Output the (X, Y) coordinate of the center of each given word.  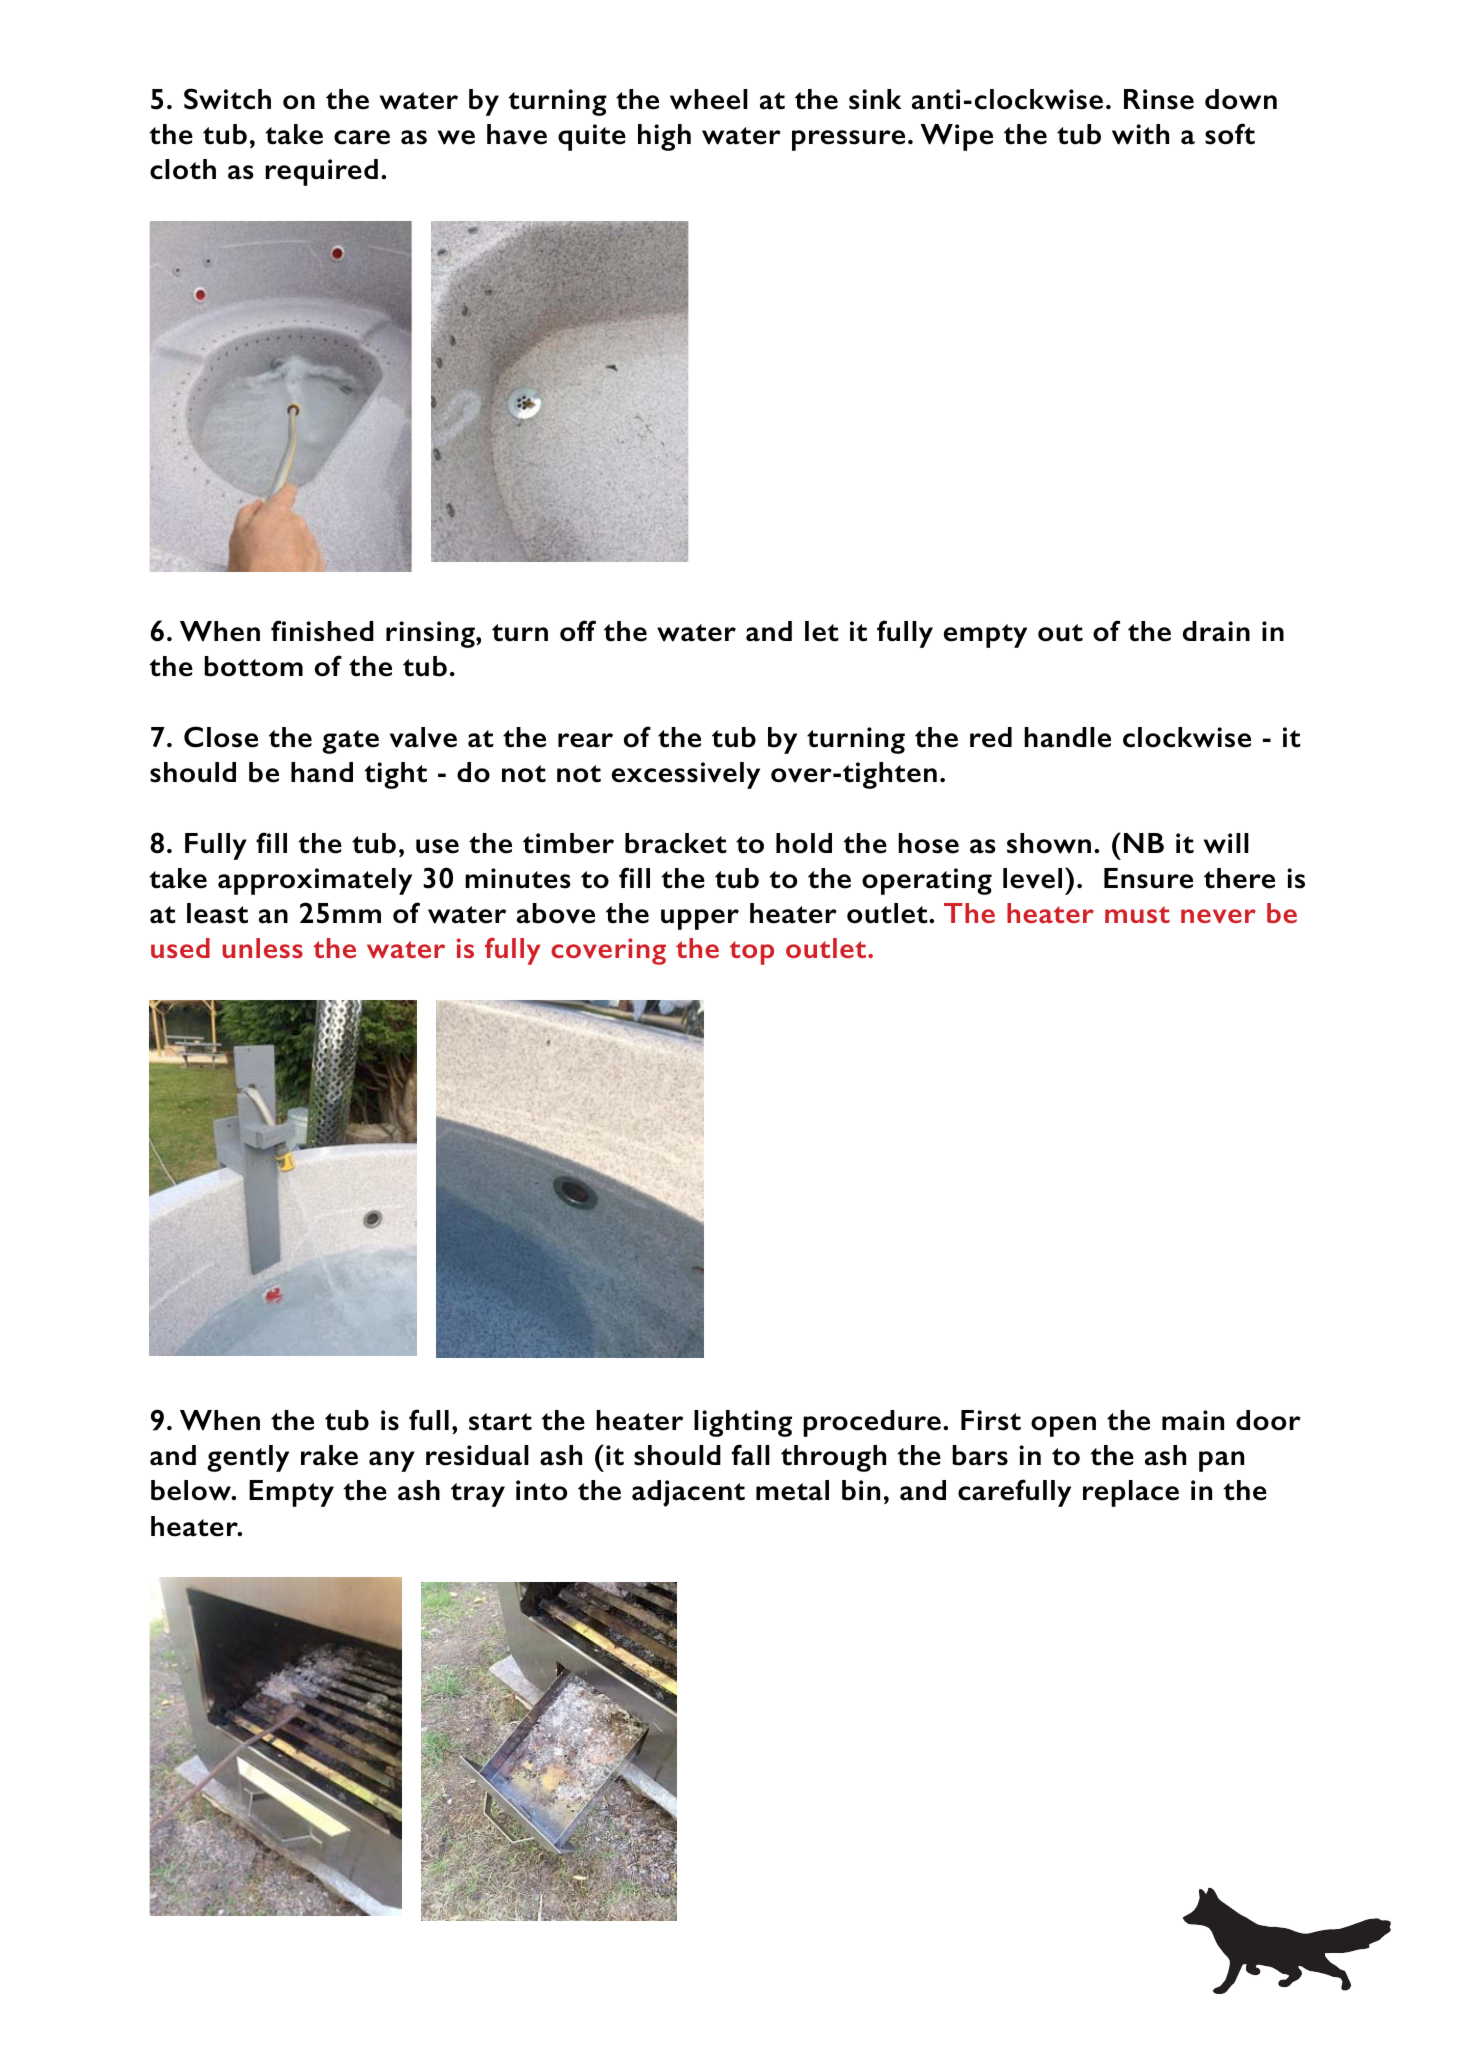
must (1137, 914)
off (578, 631)
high (664, 137)
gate (350, 742)
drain (1216, 631)
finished (322, 631)
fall (751, 1455)
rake (329, 1455)
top (752, 953)
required (321, 172)
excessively (686, 775)
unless (262, 948)
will (1226, 843)
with (1140, 134)
